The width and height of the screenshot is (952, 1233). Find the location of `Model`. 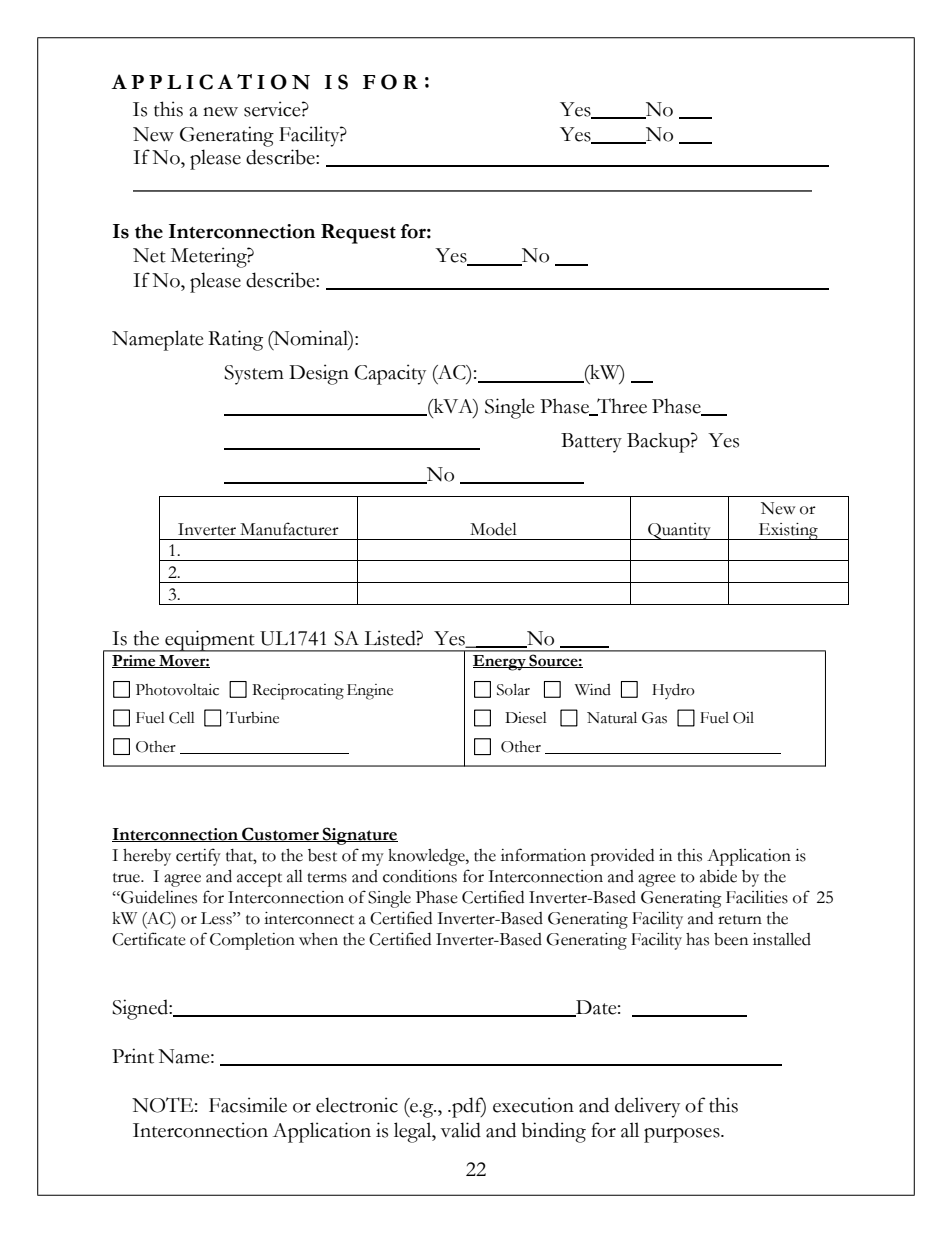

Model is located at coordinates (493, 529).
